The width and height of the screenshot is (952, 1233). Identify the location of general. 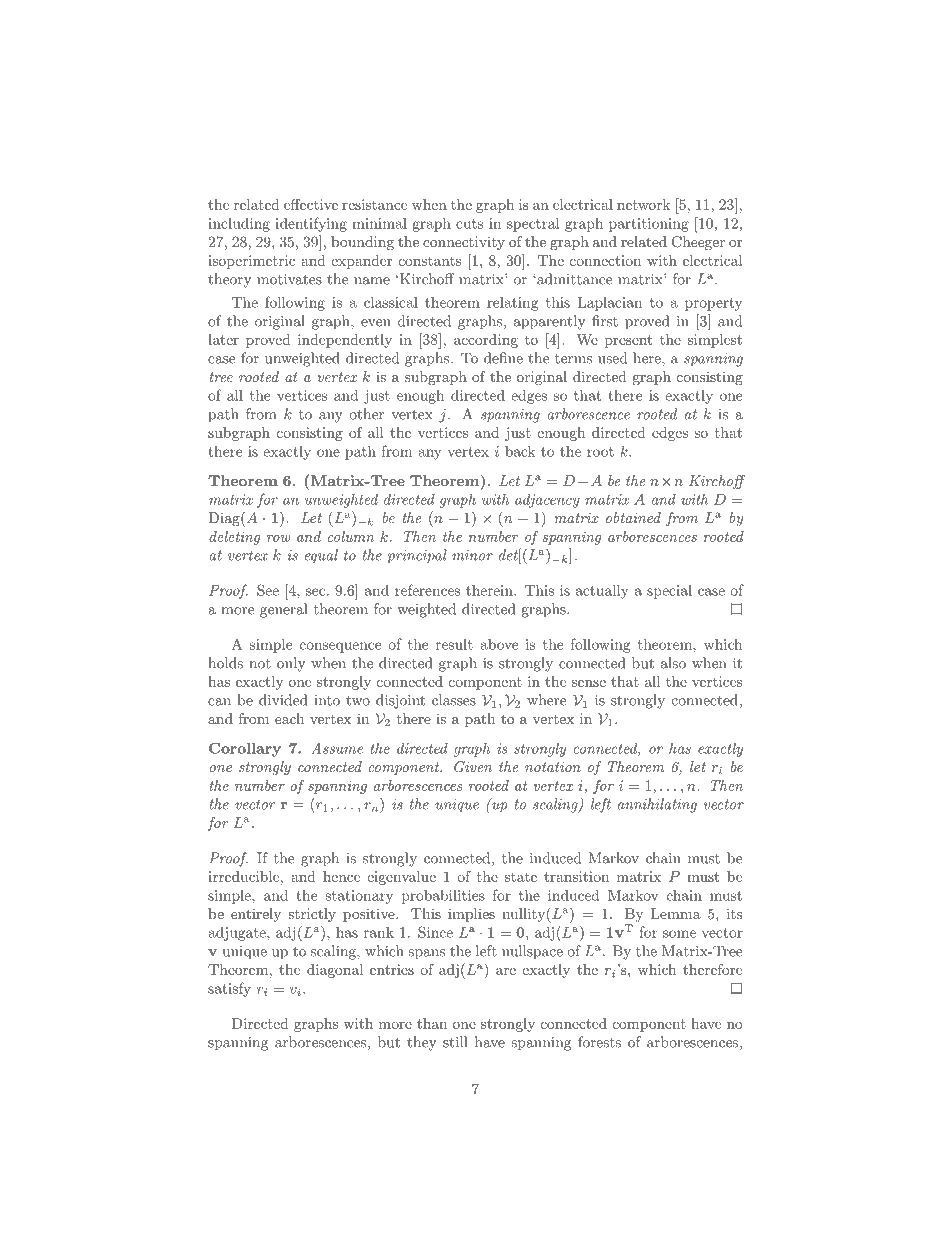
(283, 610).
